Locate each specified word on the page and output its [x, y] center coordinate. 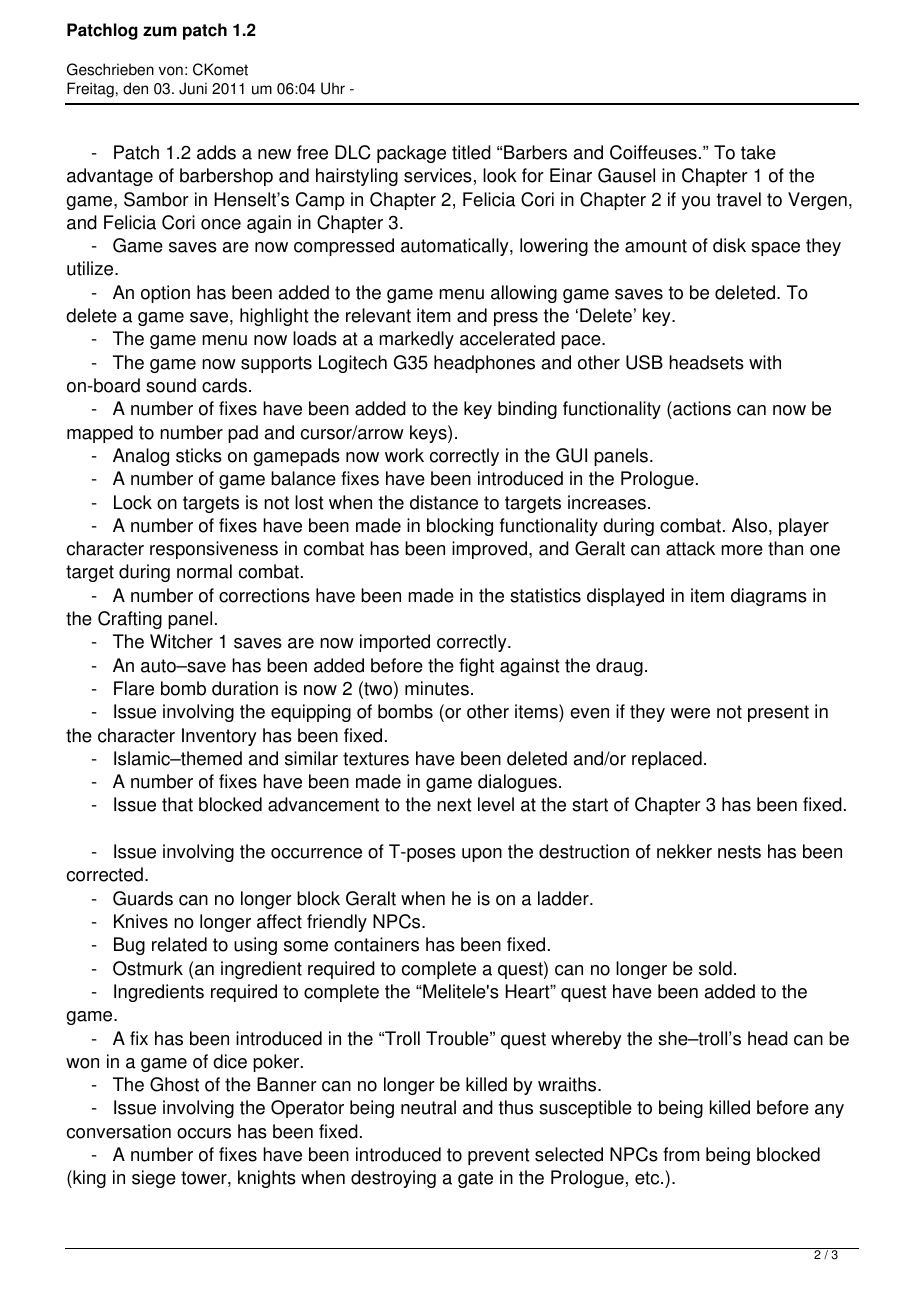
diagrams [769, 597]
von [171, 71]
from [681, 1154]
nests [739, 852]
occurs [204, 1133]
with [765, 362]
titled [471, 152]
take [758, 152]
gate [475, 1179]
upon [482, 855]
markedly [416, 340]
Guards [143, 898]
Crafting [130, 620]
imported [395, 643]
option [165, 294]
